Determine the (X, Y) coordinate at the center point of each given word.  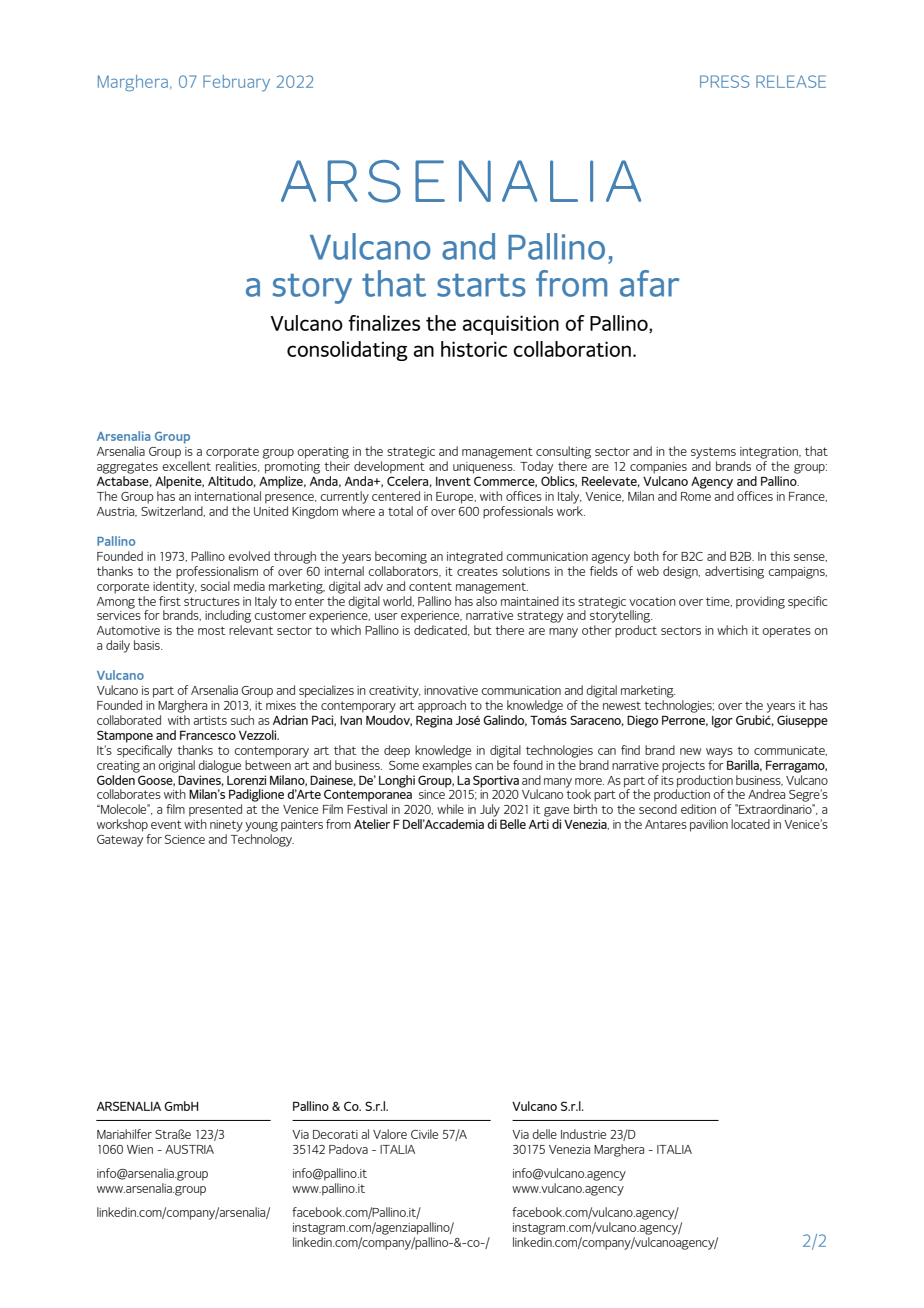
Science (185, 839)
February (236, 83)
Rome (696, 496)
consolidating (347, 351)
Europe (456, 498)
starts (481, 285)
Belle (513, 824)
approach (442, 706)
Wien (140, 1149)
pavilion (709, 825)
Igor (722, 722)
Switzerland (173, 511)
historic (474, 349)
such (242, 720)
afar (649, 283)
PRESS (725, 81)
